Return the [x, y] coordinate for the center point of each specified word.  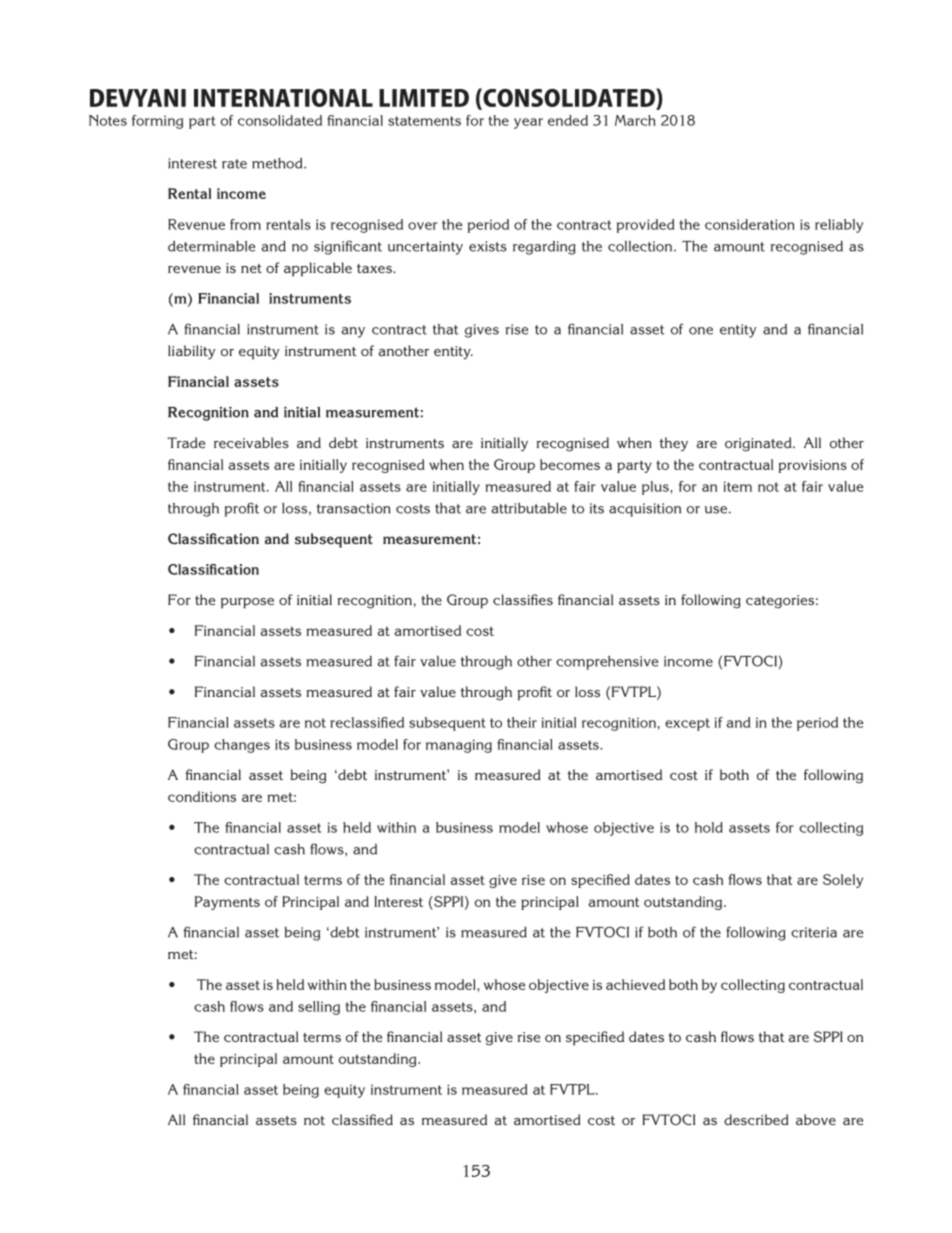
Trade [186, 442]
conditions [202, 796]
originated [759, 444]
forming [157, 122]
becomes [570, 464]
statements [424, 121]
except [687, 724]
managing [459, 746]
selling [319, 1008]
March [635, 120]
